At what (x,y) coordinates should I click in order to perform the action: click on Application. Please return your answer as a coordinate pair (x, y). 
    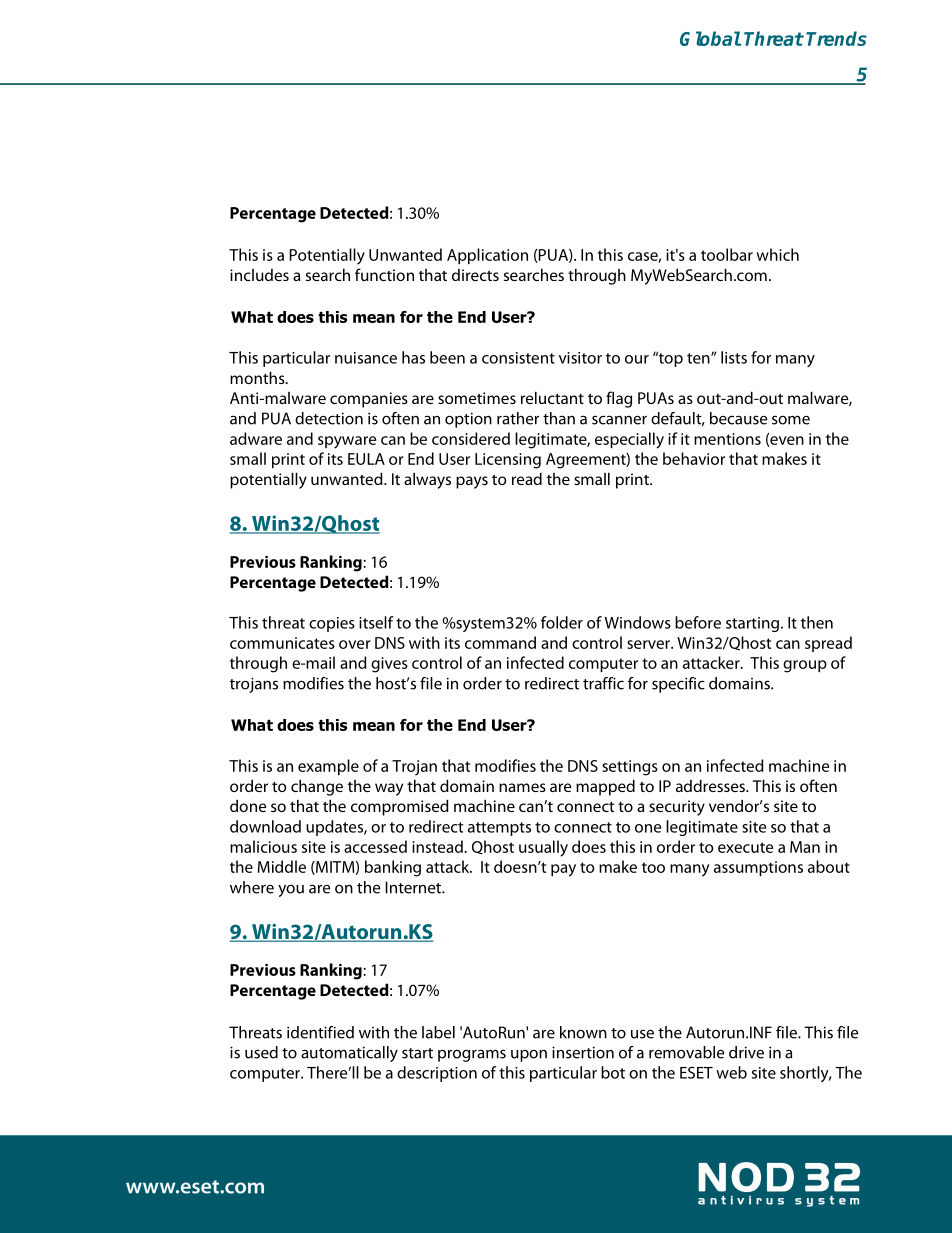
    Looking at the image, I should click on (487, 256).
